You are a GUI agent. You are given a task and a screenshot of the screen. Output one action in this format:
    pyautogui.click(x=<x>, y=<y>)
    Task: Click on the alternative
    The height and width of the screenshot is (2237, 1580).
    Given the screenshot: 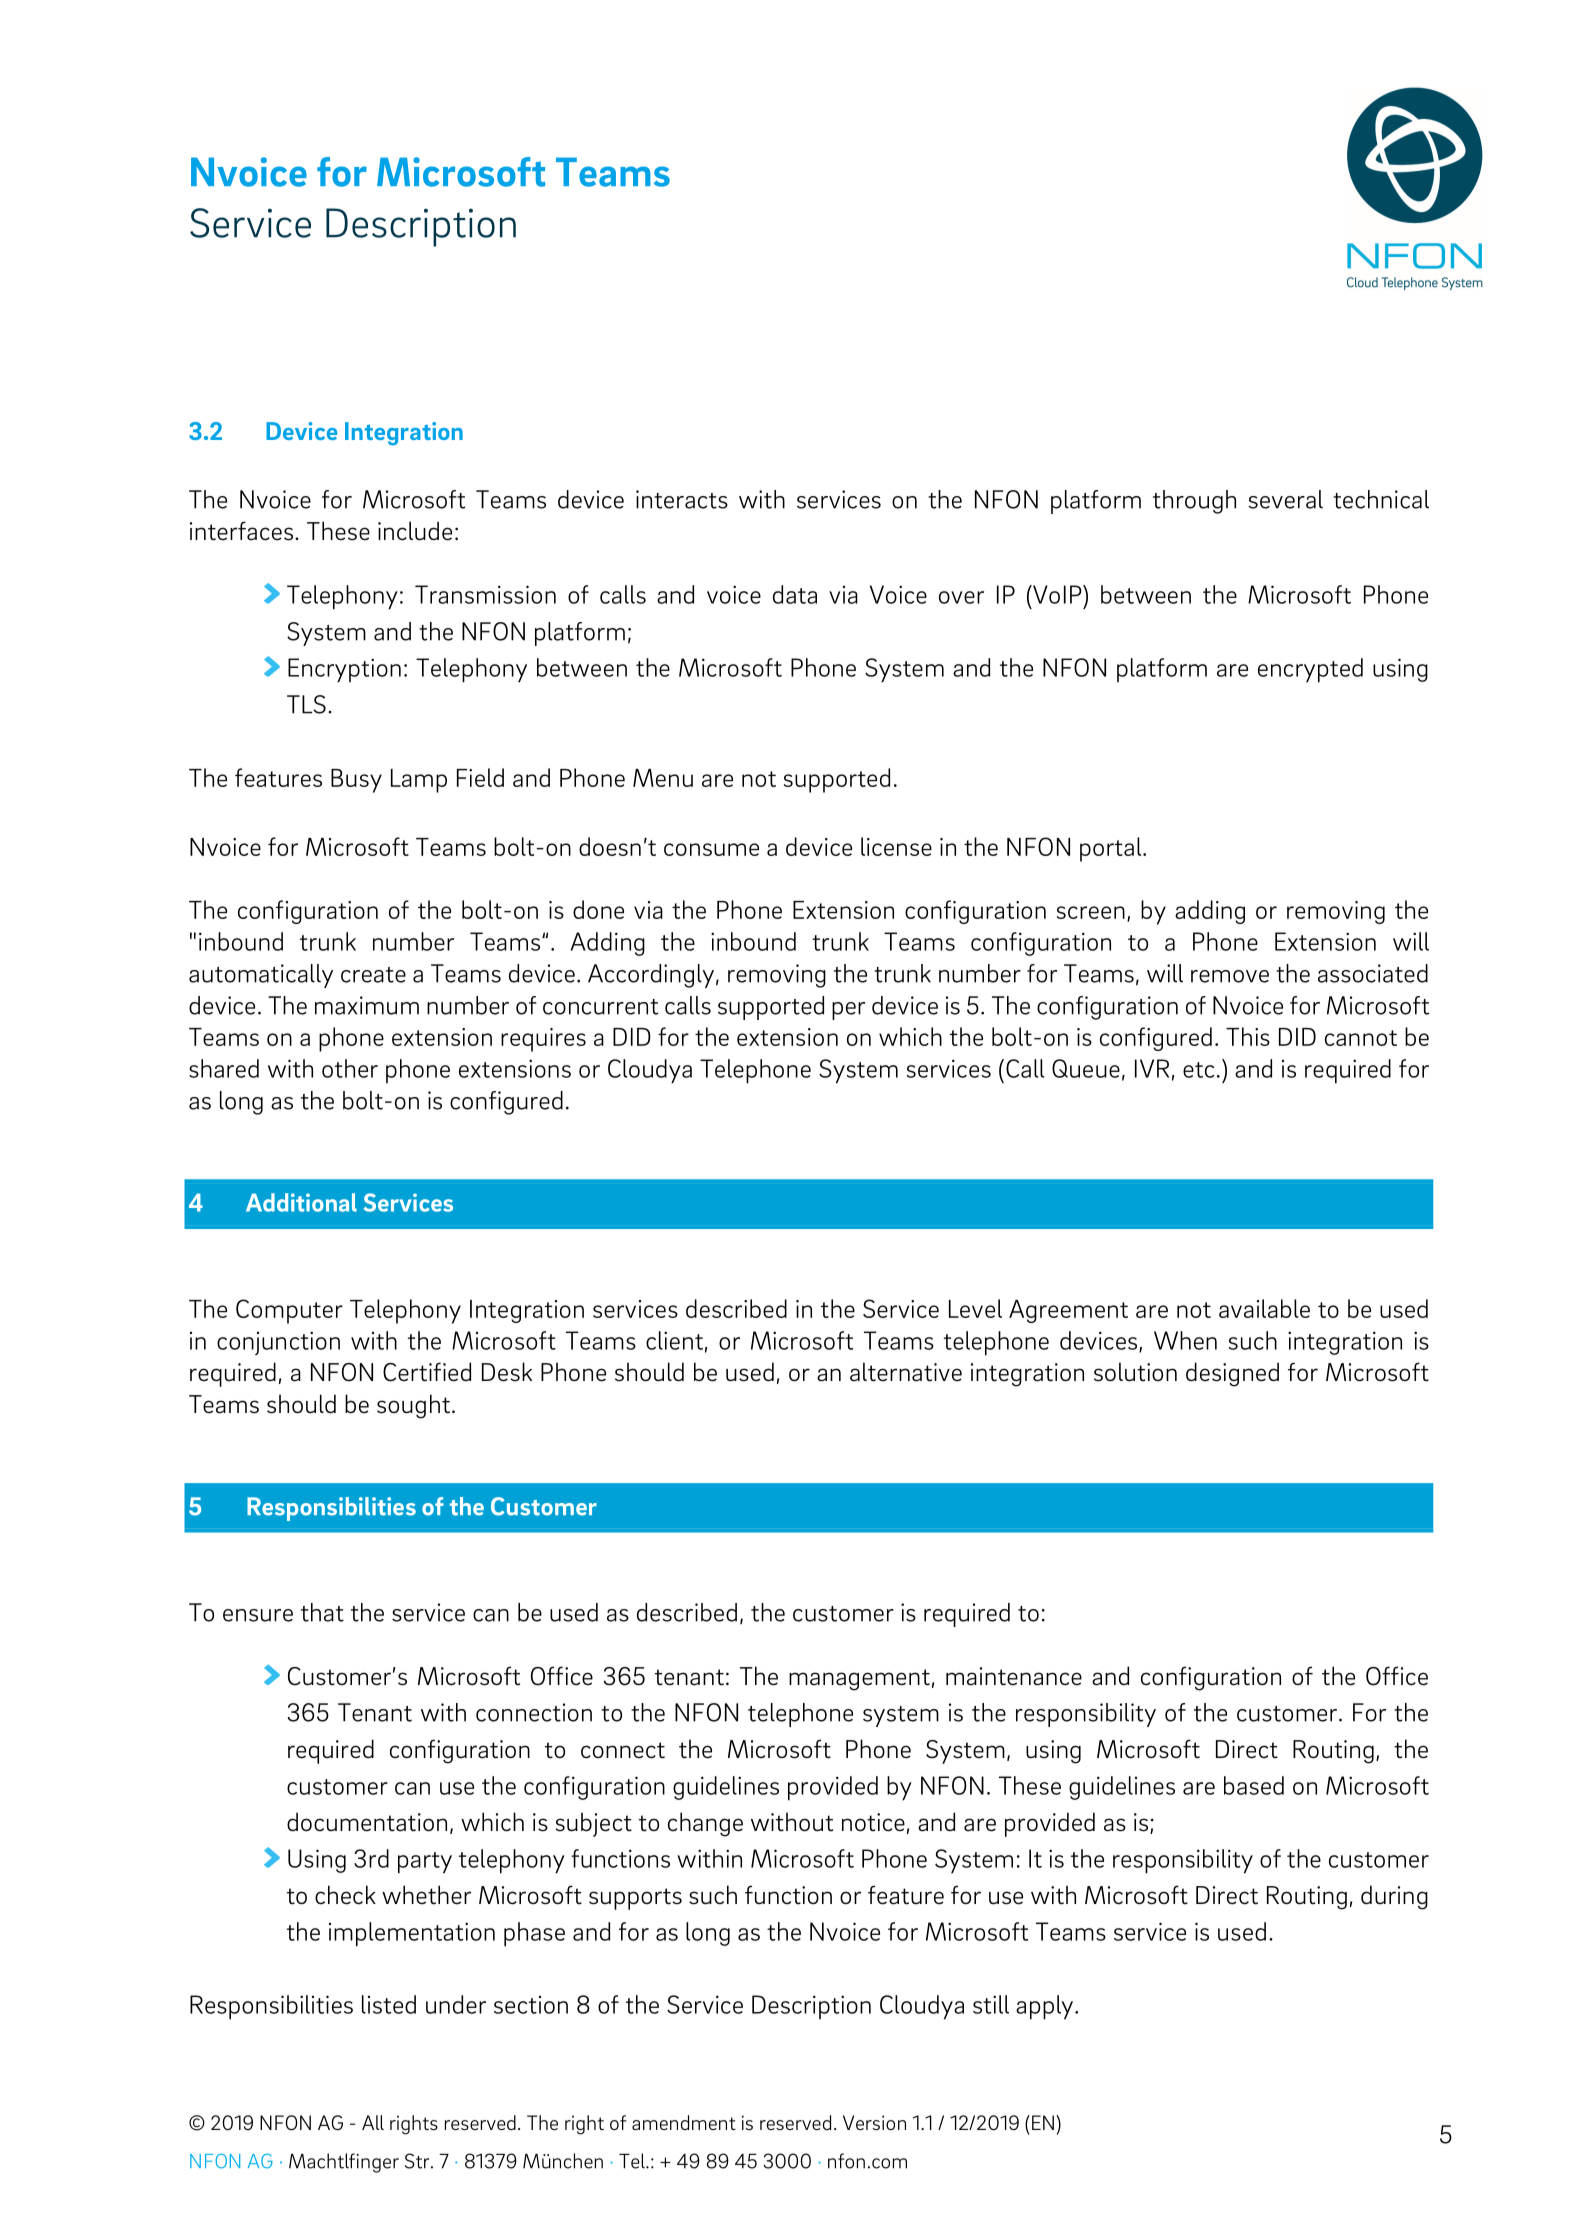 What is the action you would take?
    pyautogui.click(x=906, y=1372)
